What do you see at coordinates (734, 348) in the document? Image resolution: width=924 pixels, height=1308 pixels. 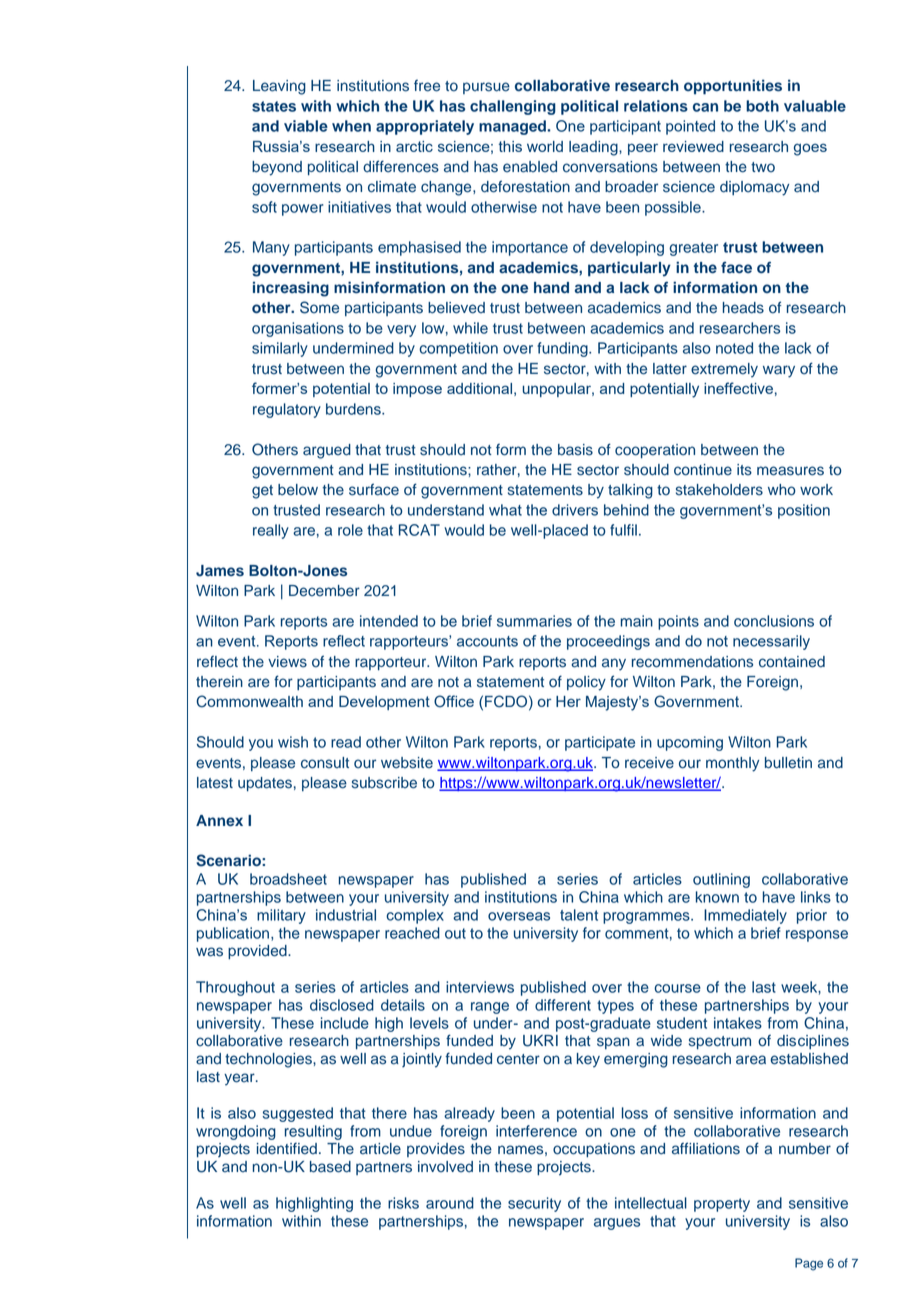 I see `noted` at bounding box center [734, 348].
